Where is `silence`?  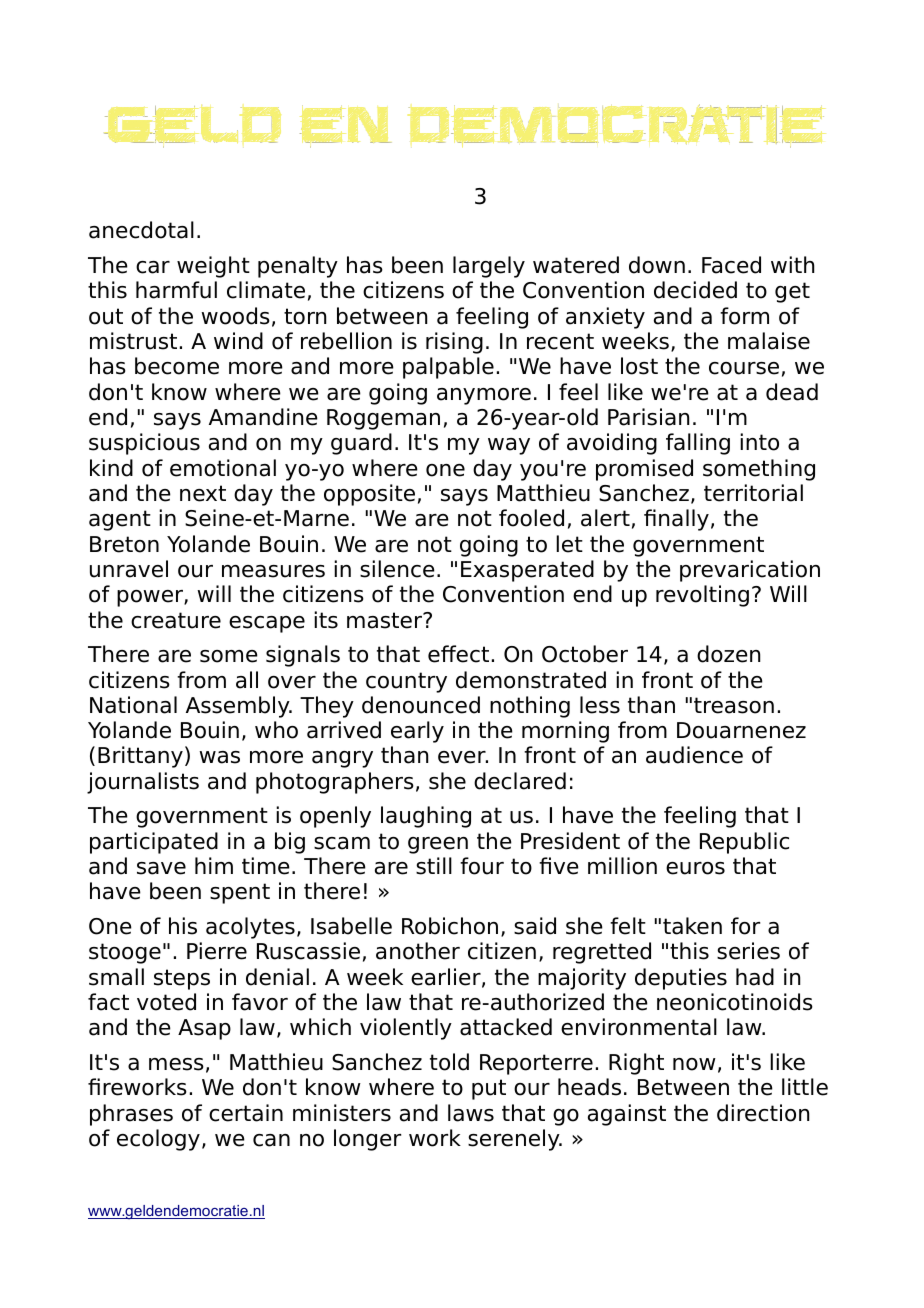 silence is located at coordinates (397, 569).
